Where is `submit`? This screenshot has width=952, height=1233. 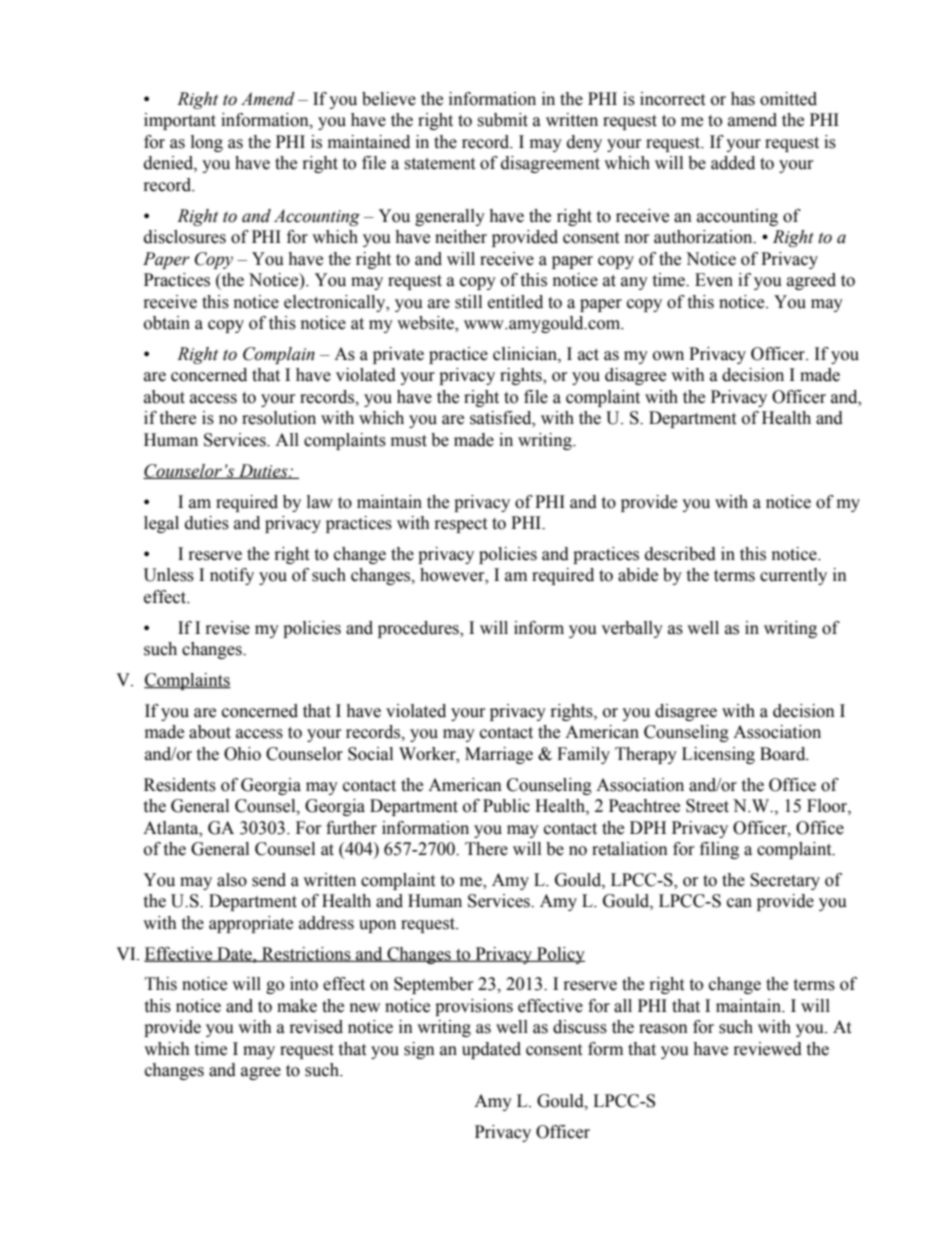
submit is located at coordinates (502, 120).
